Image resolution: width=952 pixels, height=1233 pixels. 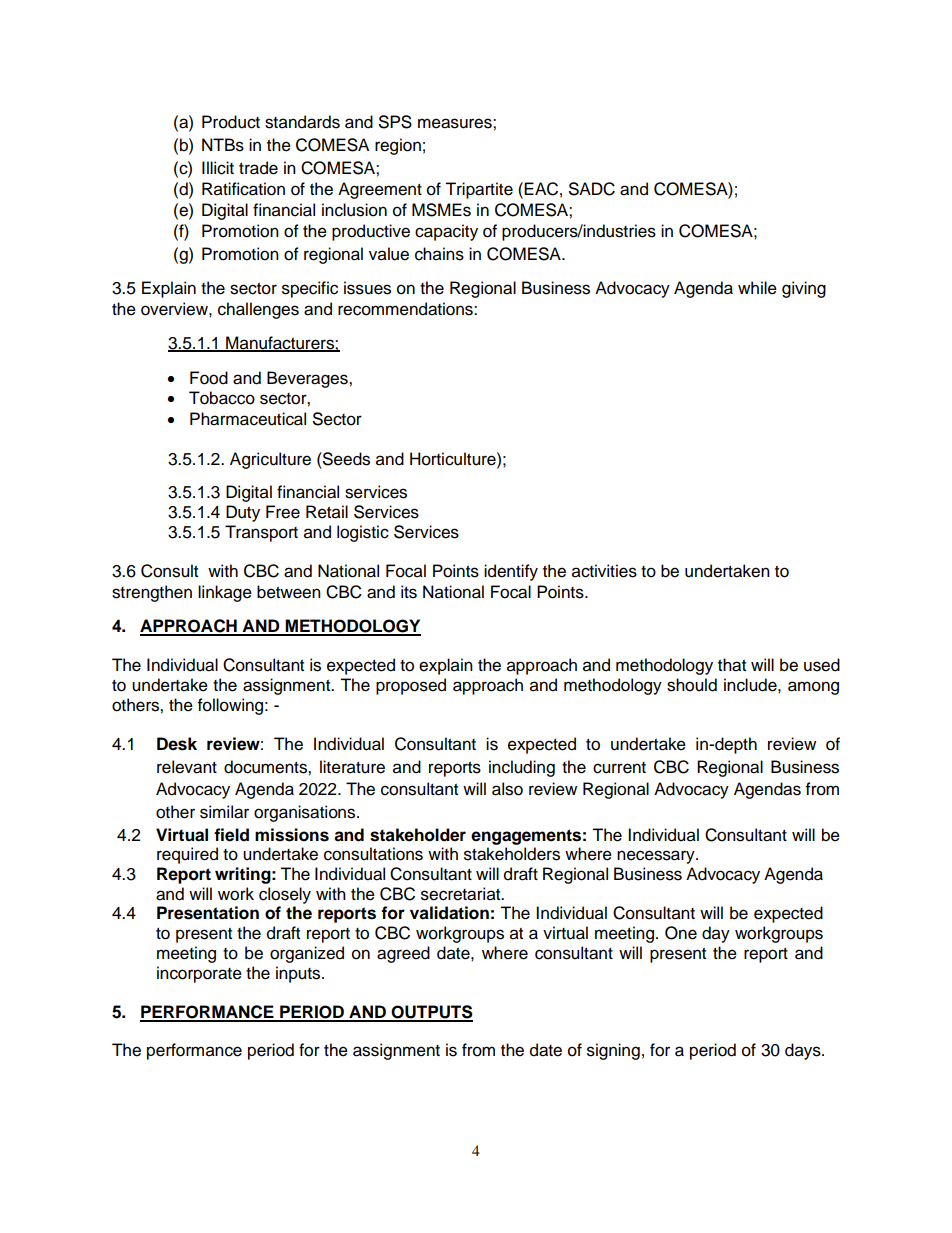 I want to click on SADC, so click(x=592, y=189).
